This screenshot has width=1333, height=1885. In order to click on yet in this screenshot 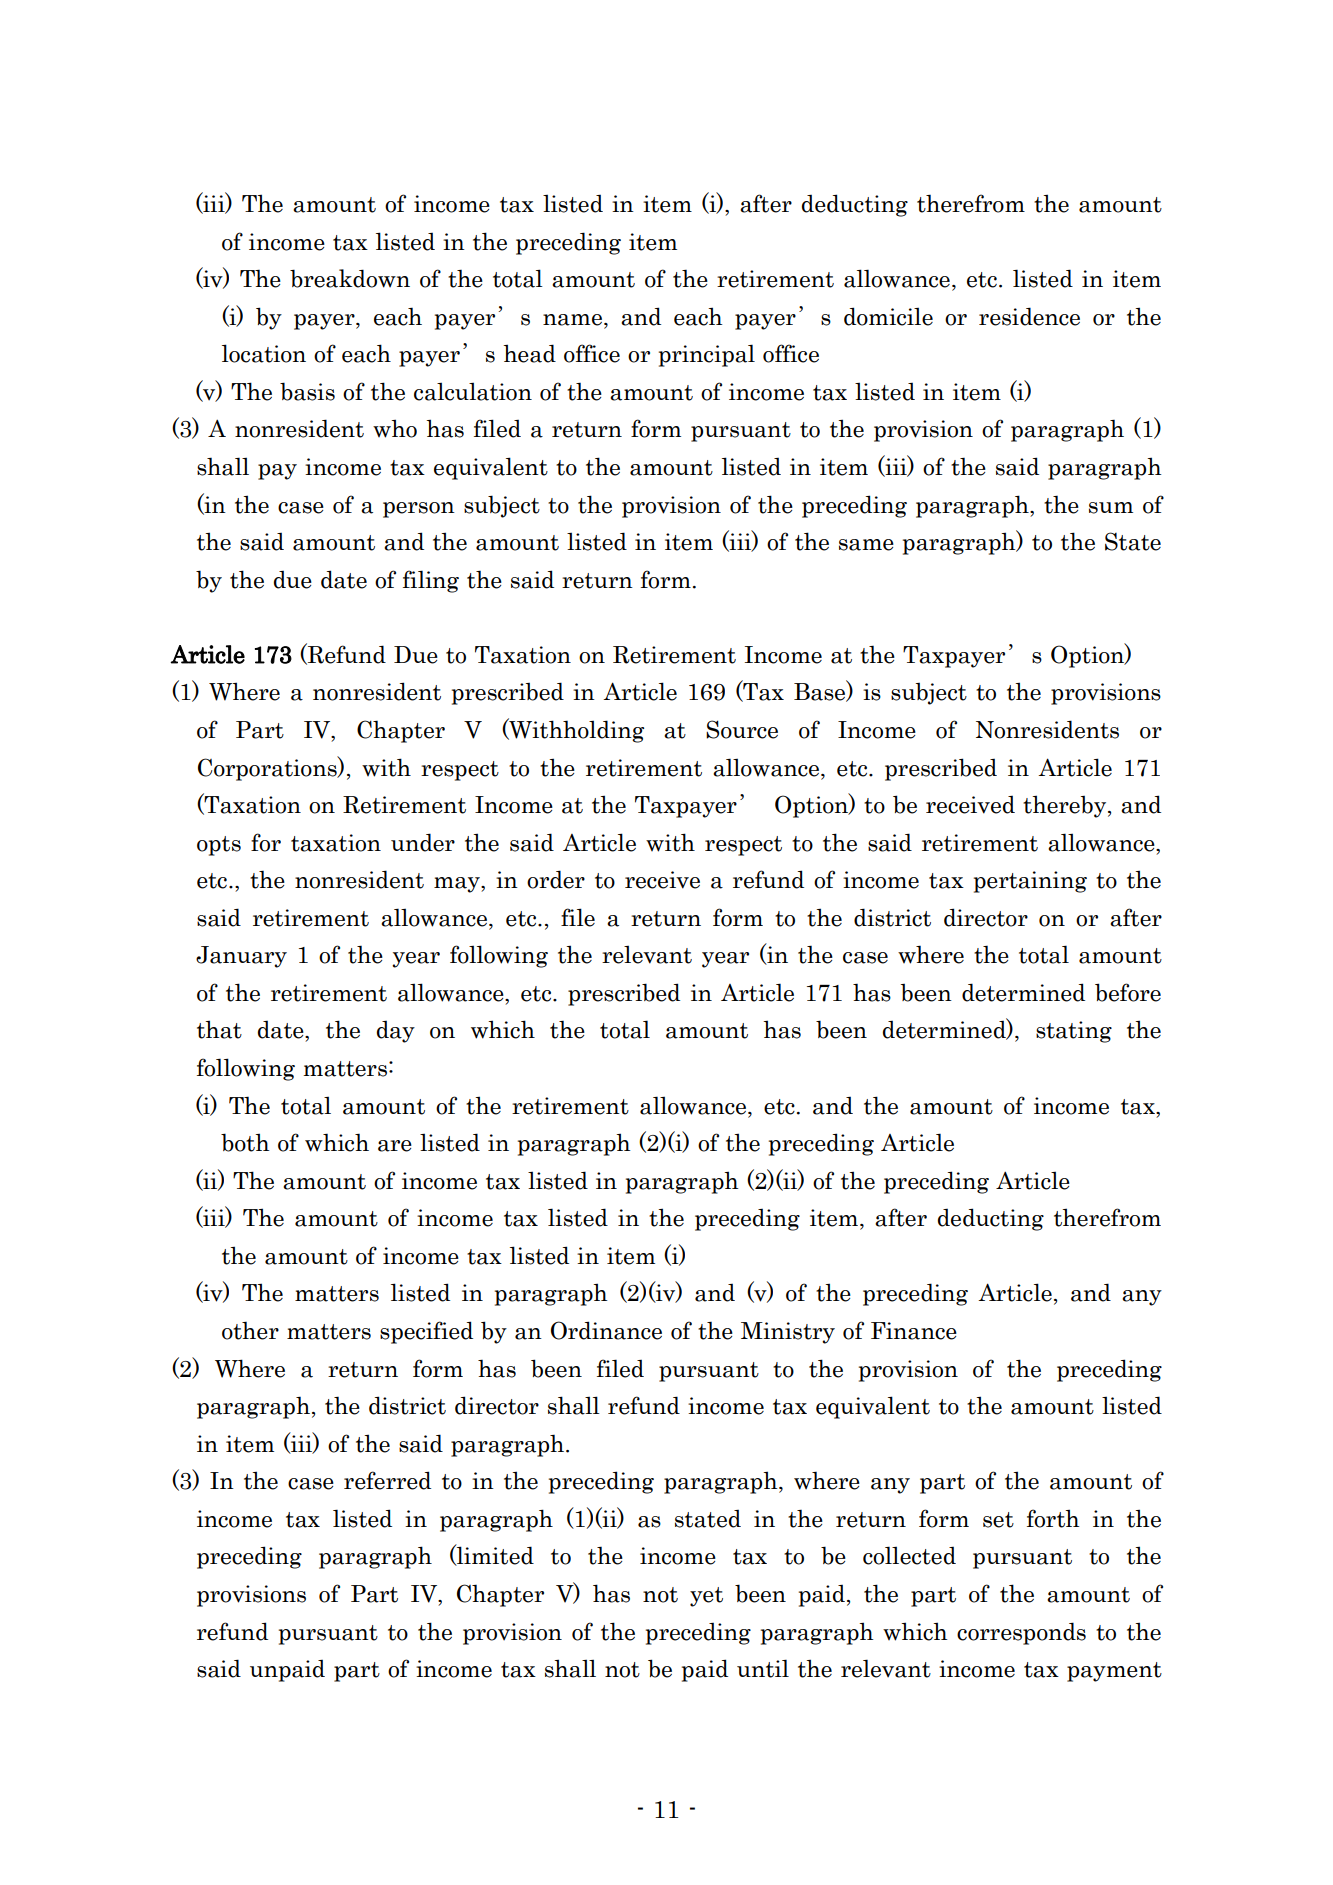, I will do `click(706, 1597)`.
